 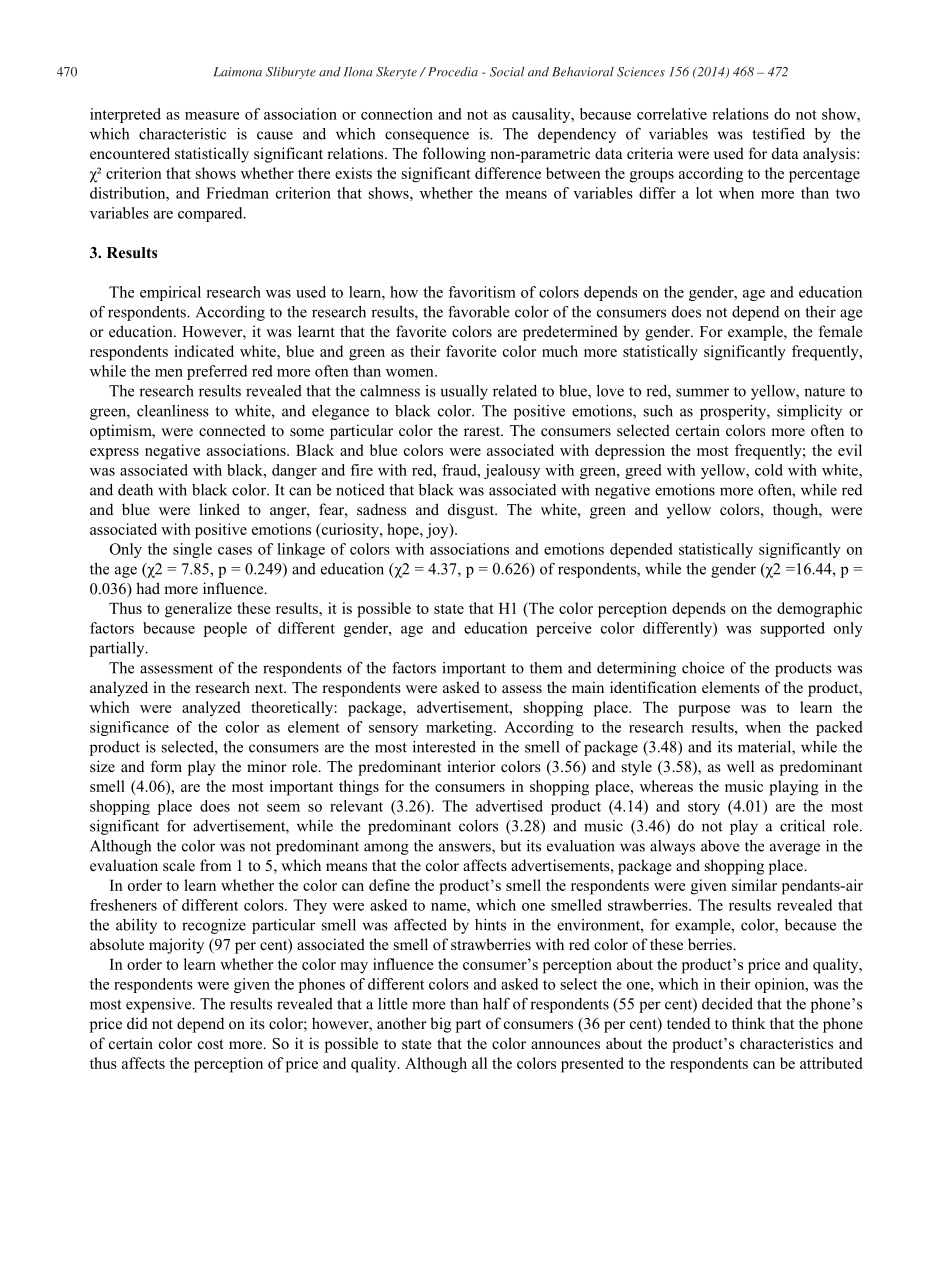 What do you see at coordinates (451, 72) in the screenshot?
I see `Procedia` at bounding box center [451, 72].
